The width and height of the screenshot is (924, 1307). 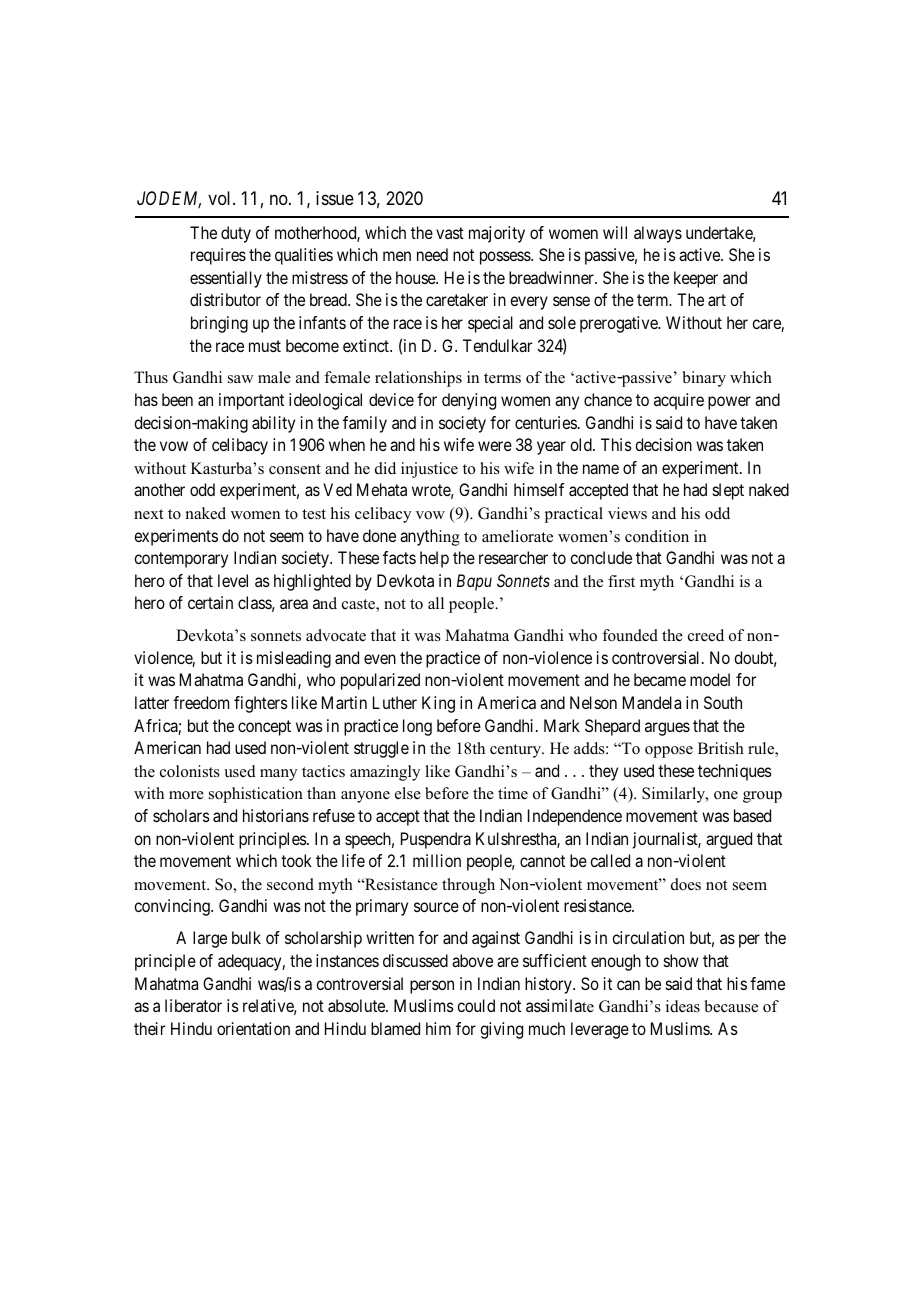 I want to click on always, so click(x=658, y=234).
